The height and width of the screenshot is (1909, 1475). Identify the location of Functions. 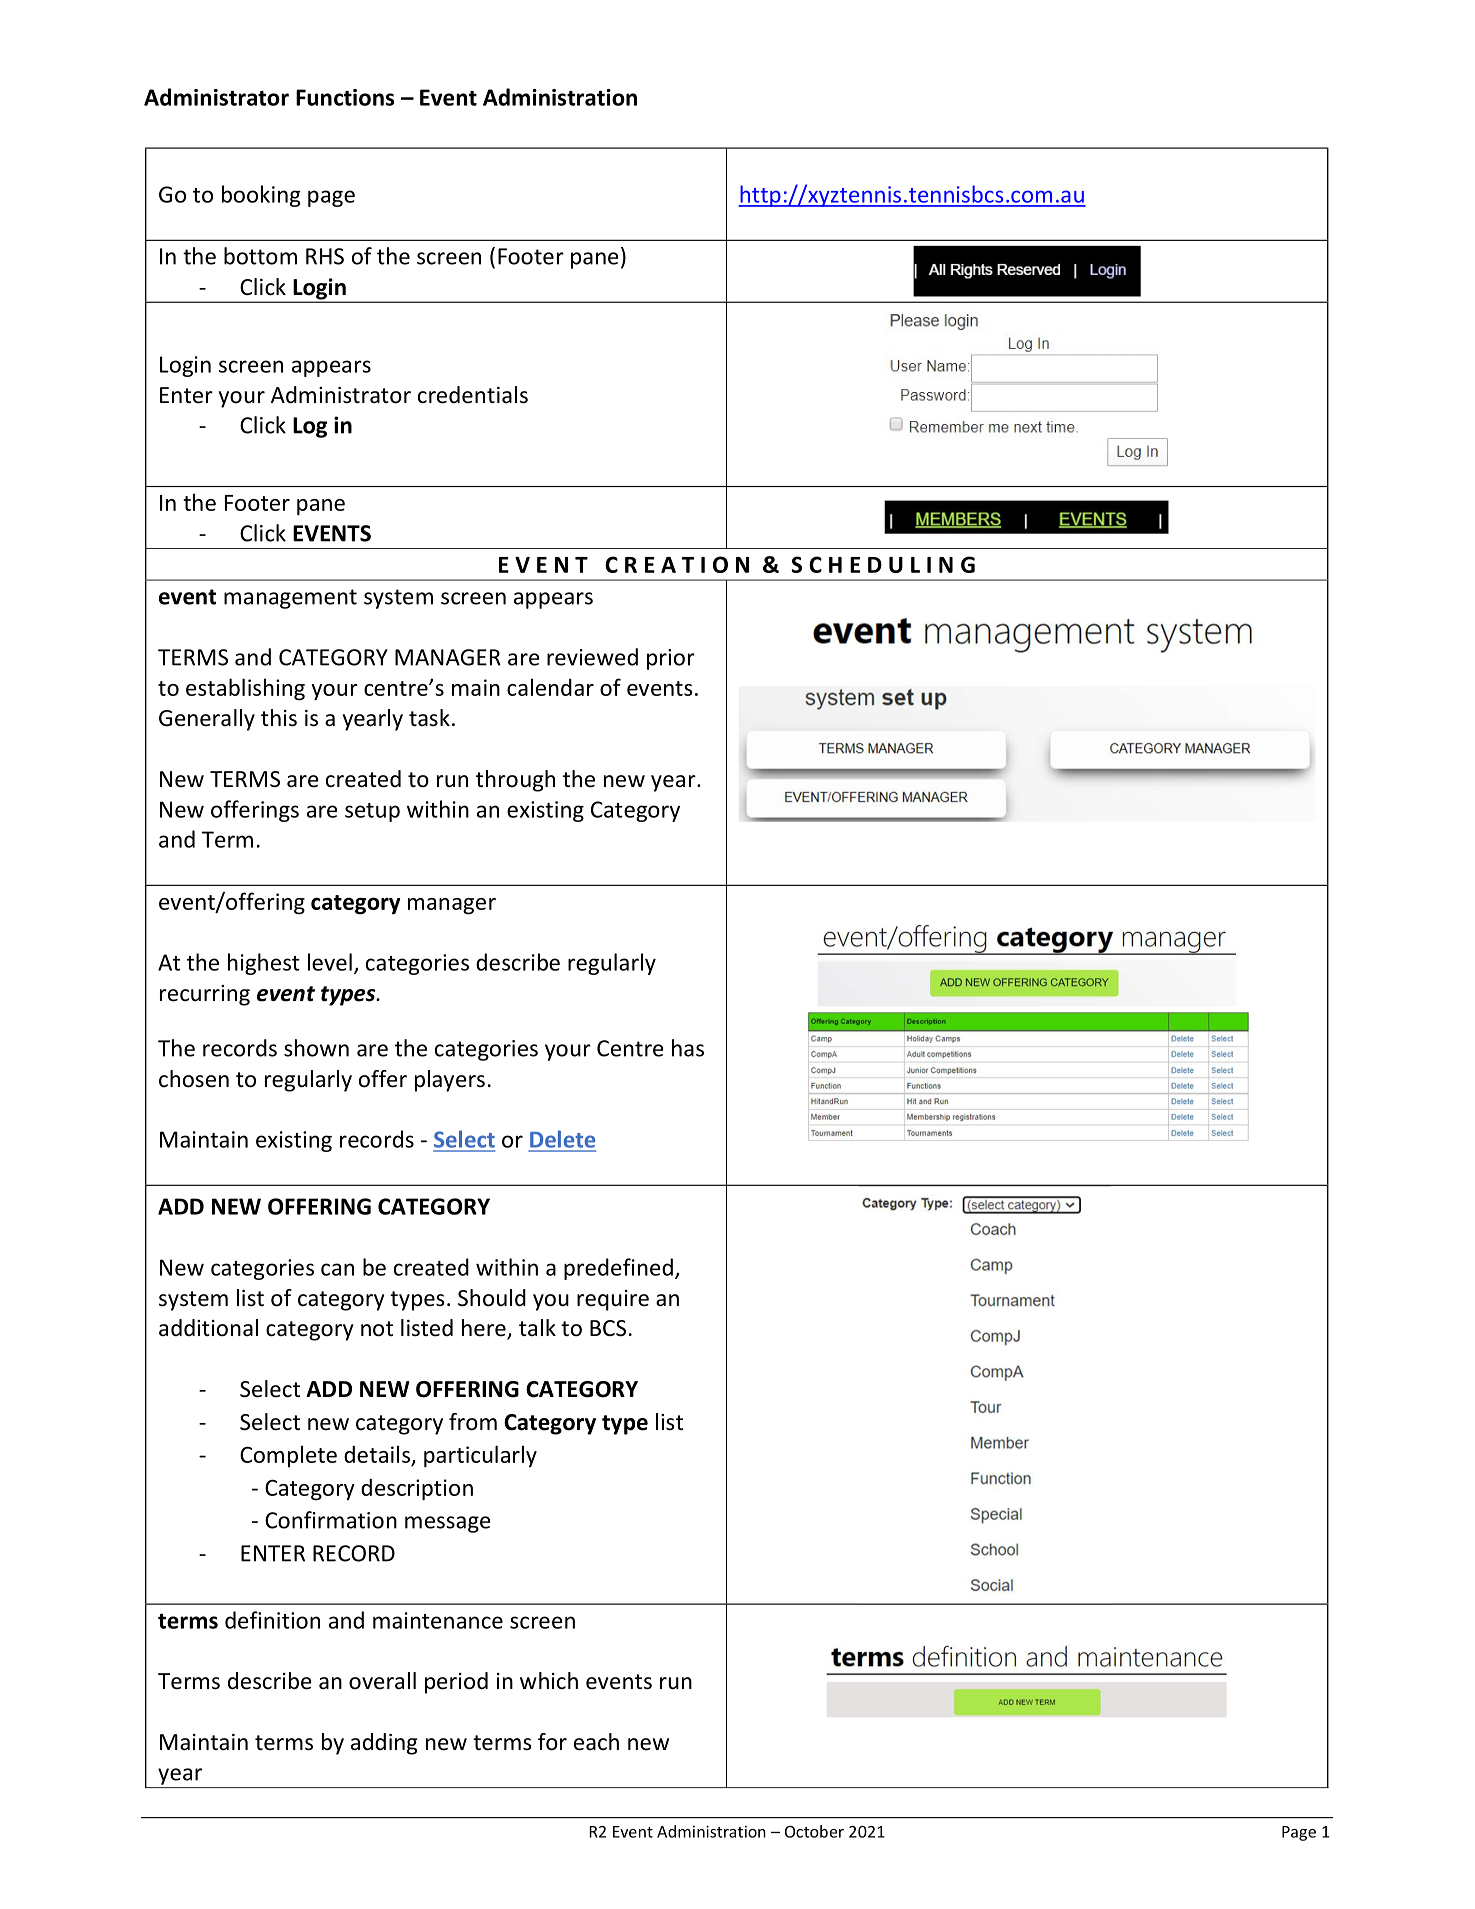
(345, 97).
